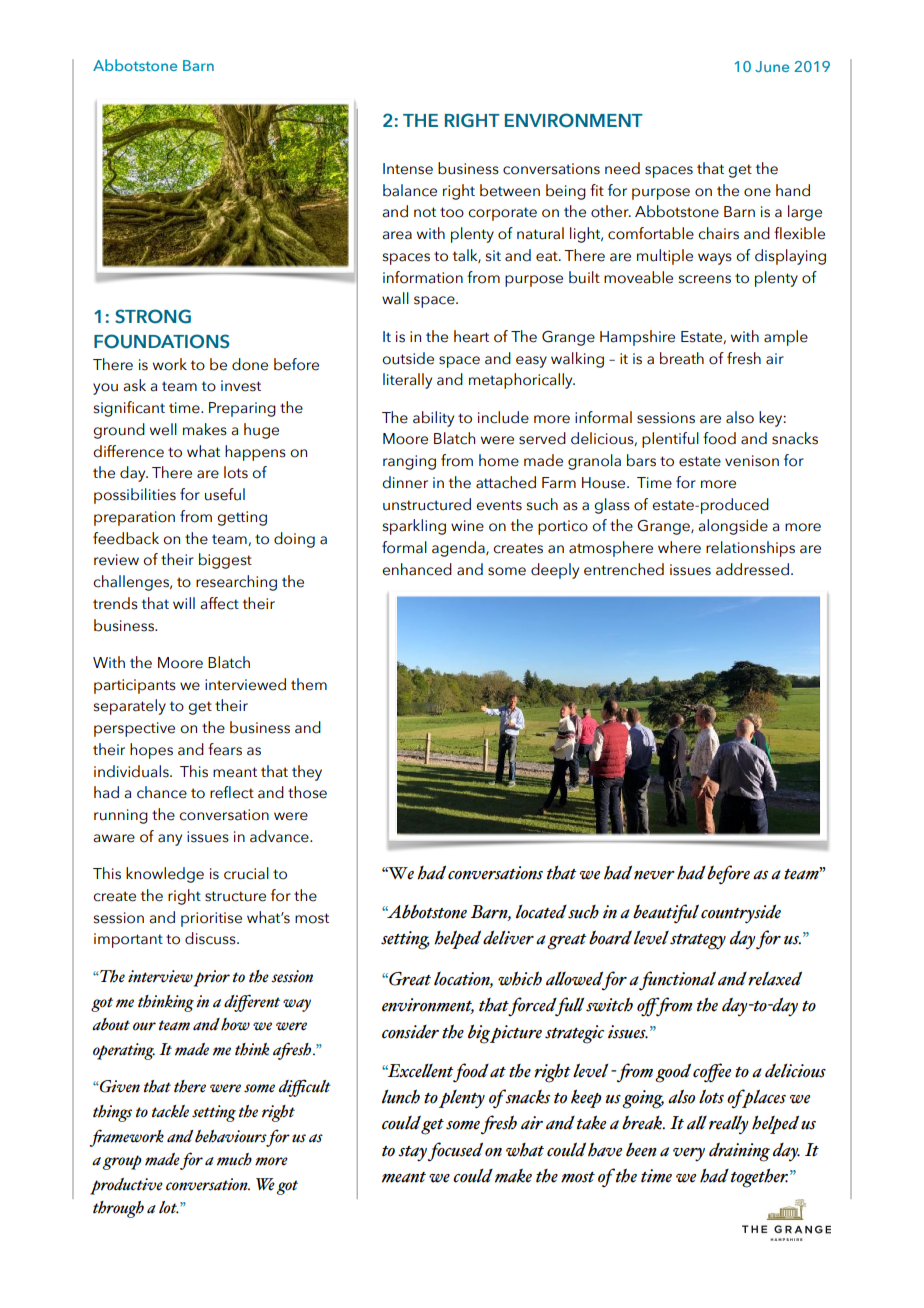 The image size is (924, 1308). Describe the element at coordinates (211, 938) in the document. I see `discuss` at that location.
